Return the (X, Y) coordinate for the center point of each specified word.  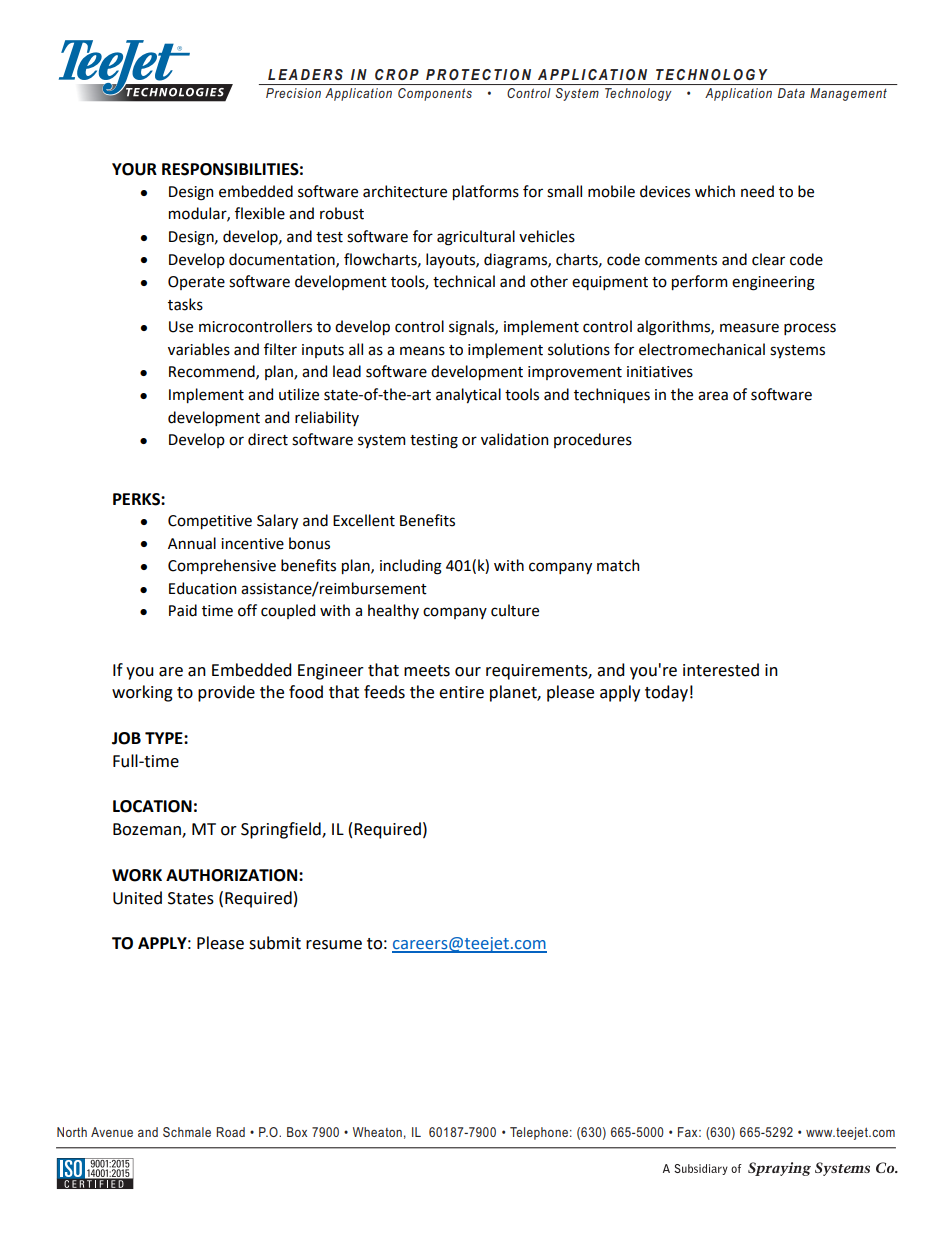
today (666, 693)
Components (435, 94)
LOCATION (152, 806)
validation (514, 439)
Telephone (539, 1133)
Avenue (112, 1132)
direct (268, 439)
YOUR (134, 169)
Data (791, 93)
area (713, 396)
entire (461, 692)
